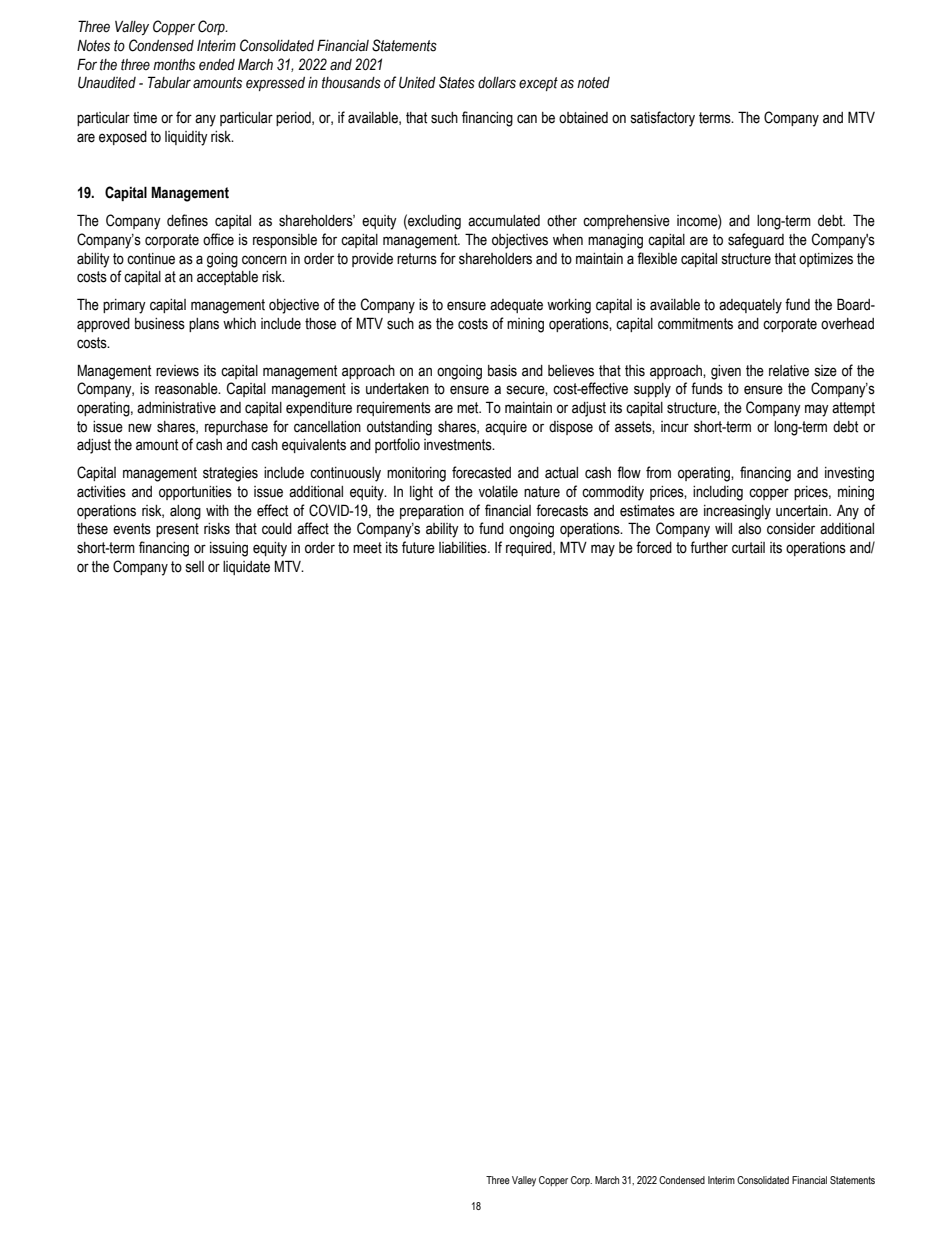 The width and height of the screenshot is (952, 1233). I want to click on relative, so click(789, 371).
